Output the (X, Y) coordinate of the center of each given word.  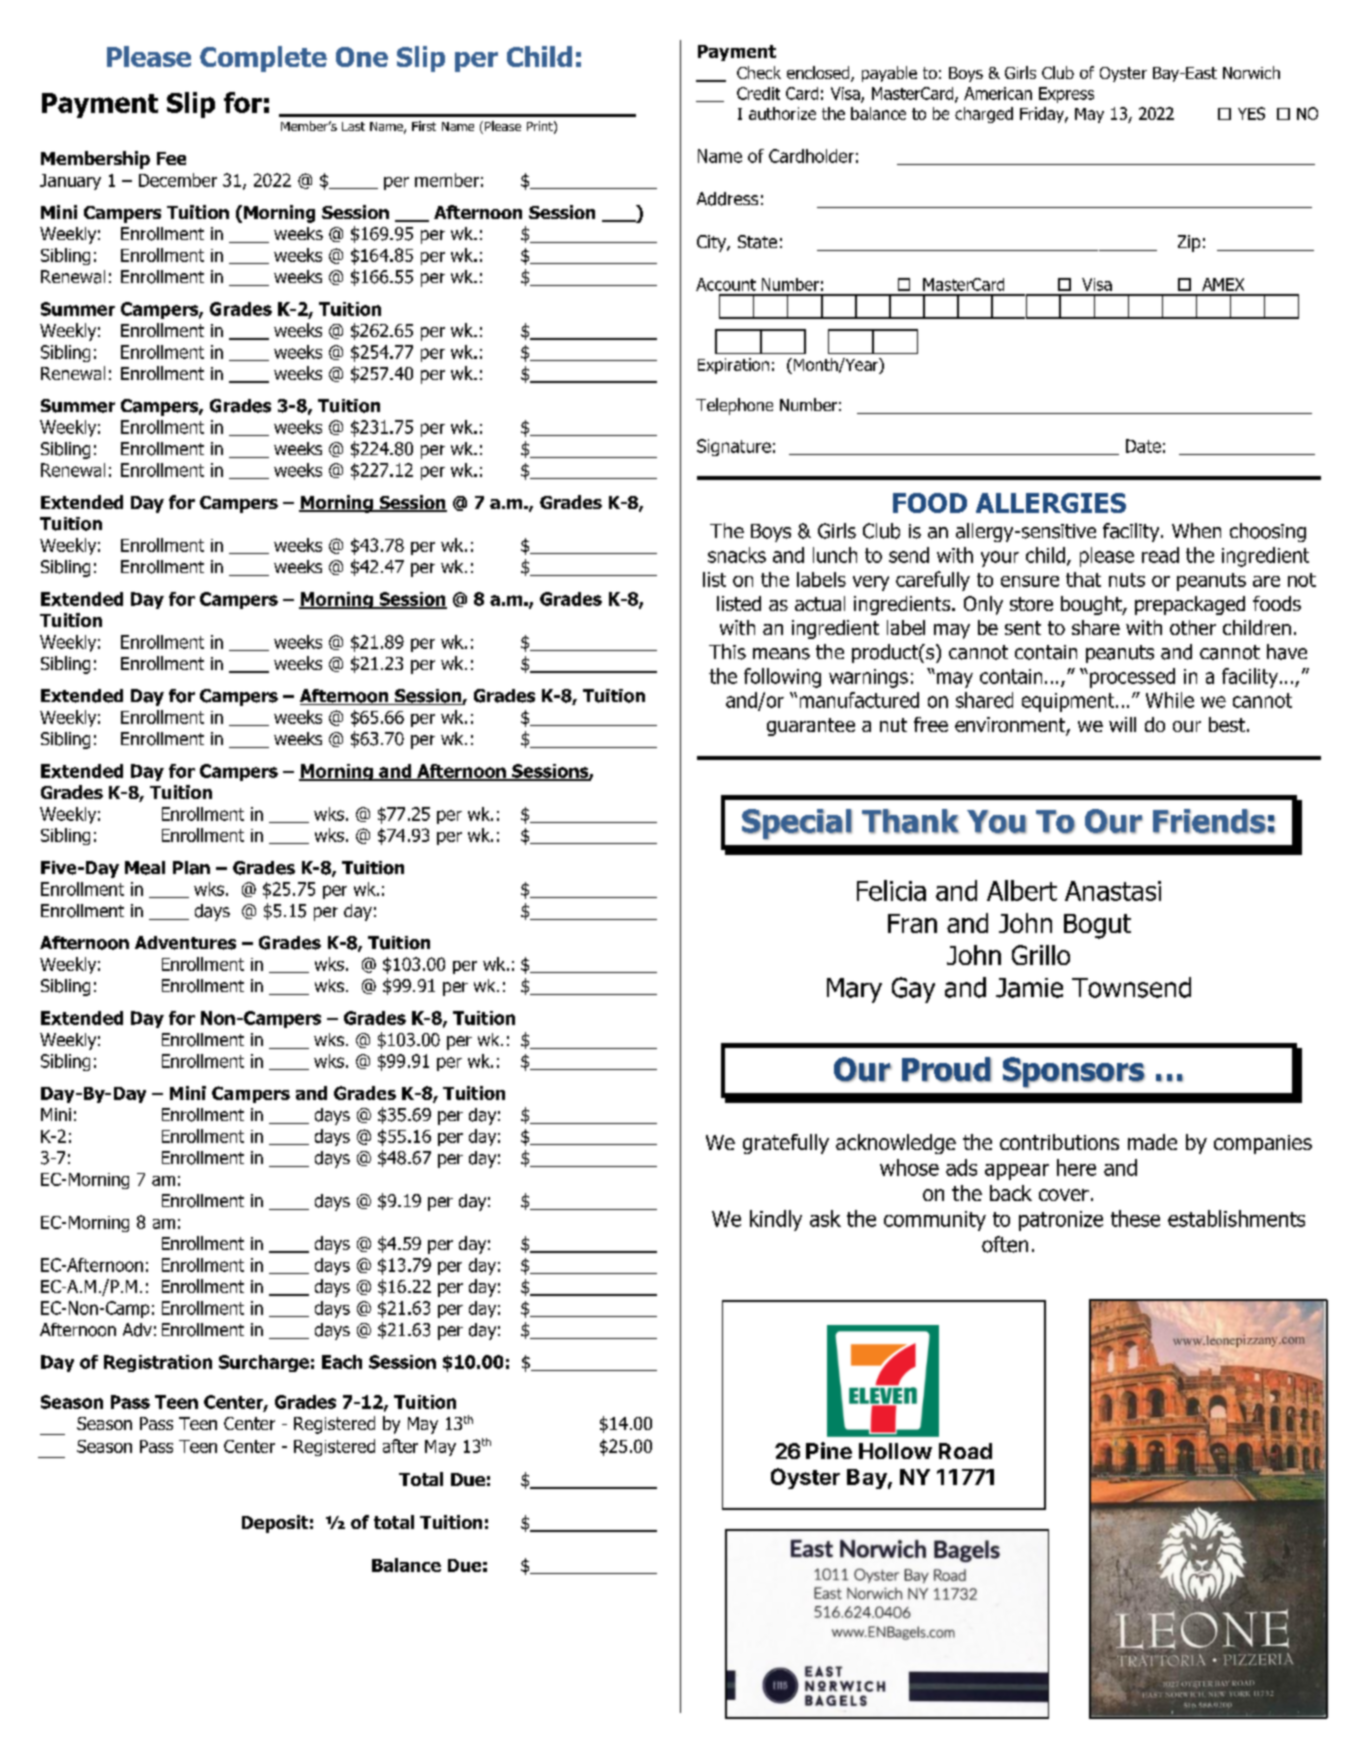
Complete (263, 59)
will (1122, 724)
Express (1066, 95)
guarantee (811, 727)
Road (965, 1451)
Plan (191, 868)
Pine (829, 1450)
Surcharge (264, 1363)
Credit (758, 93)
